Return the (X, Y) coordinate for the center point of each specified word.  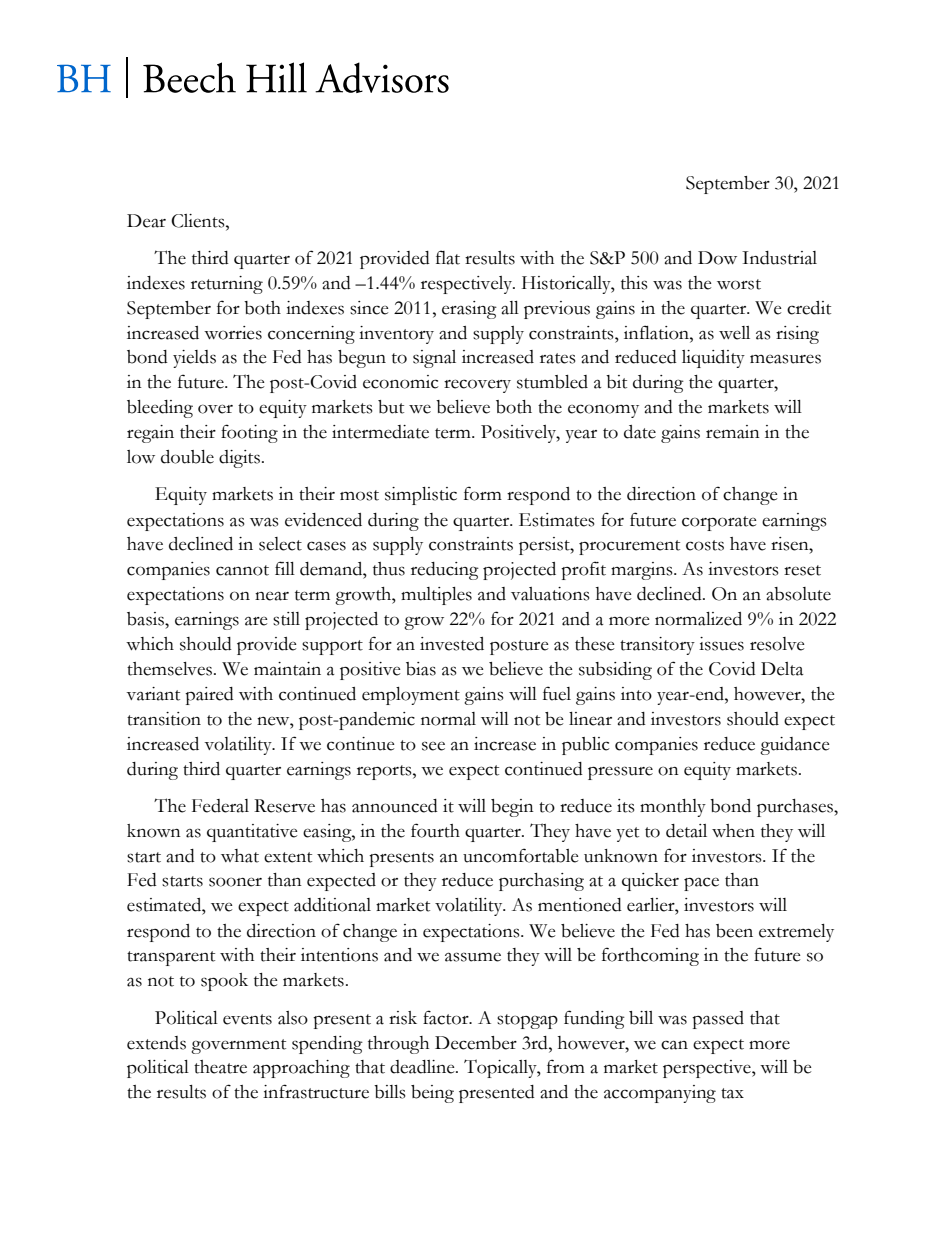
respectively (468, 285)
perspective (708, 1069)
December (476, 1043)
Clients (199, 221)
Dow (717, 258)
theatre (220, 1067)
